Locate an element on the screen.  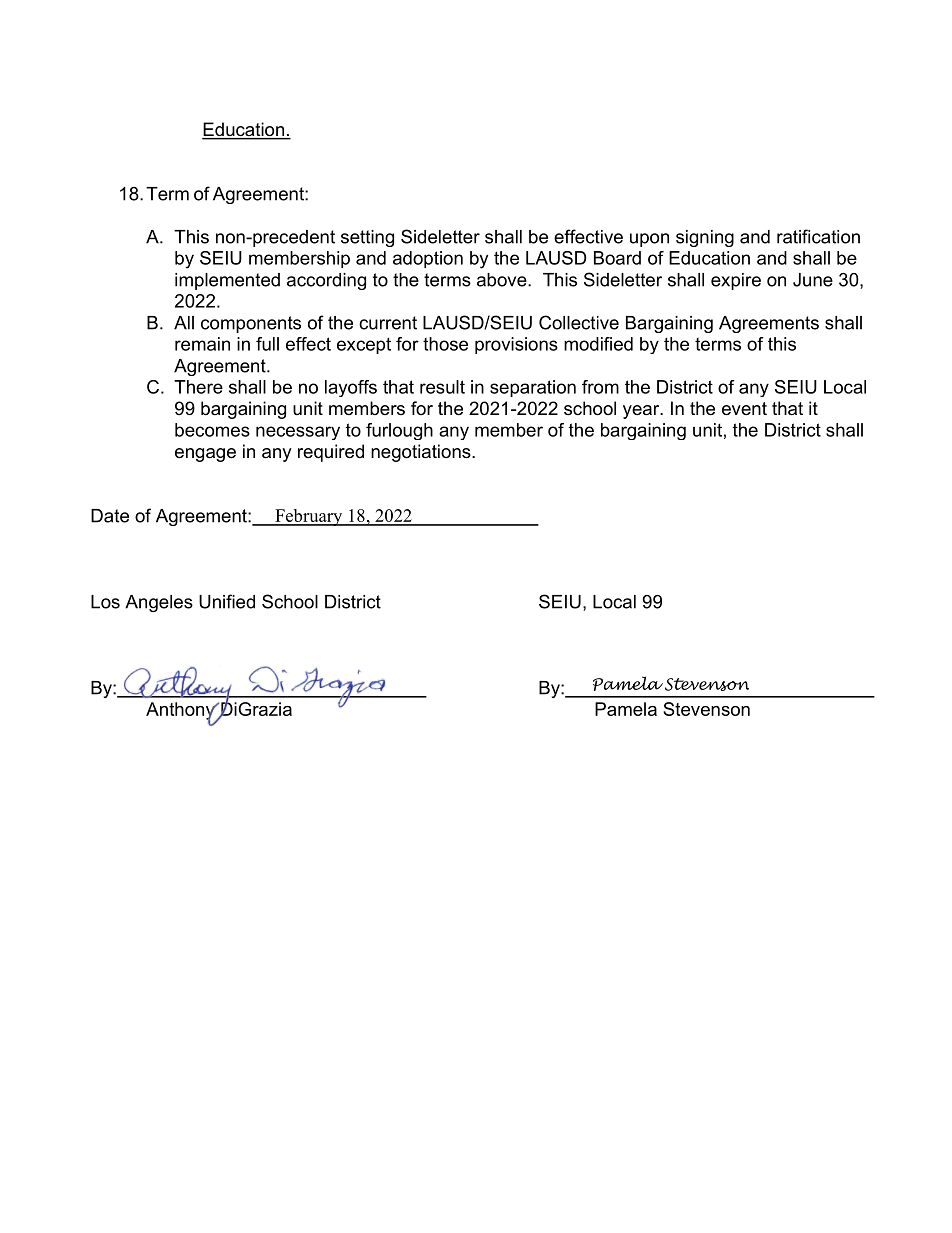
event is located at coordinates (744, 409).
